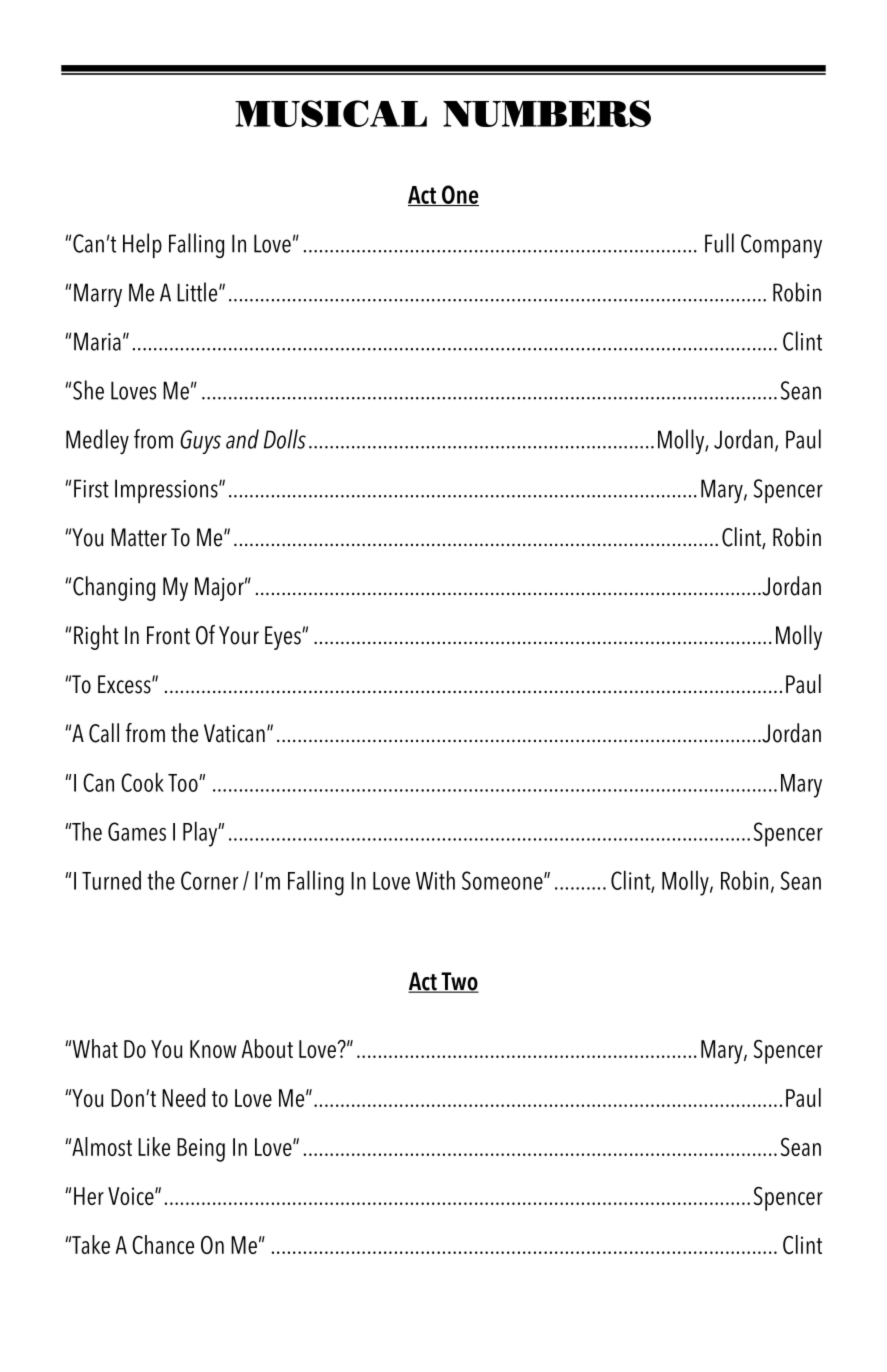 The image size is (887, 1372). I want to click on Know, so click(213, 1049).
